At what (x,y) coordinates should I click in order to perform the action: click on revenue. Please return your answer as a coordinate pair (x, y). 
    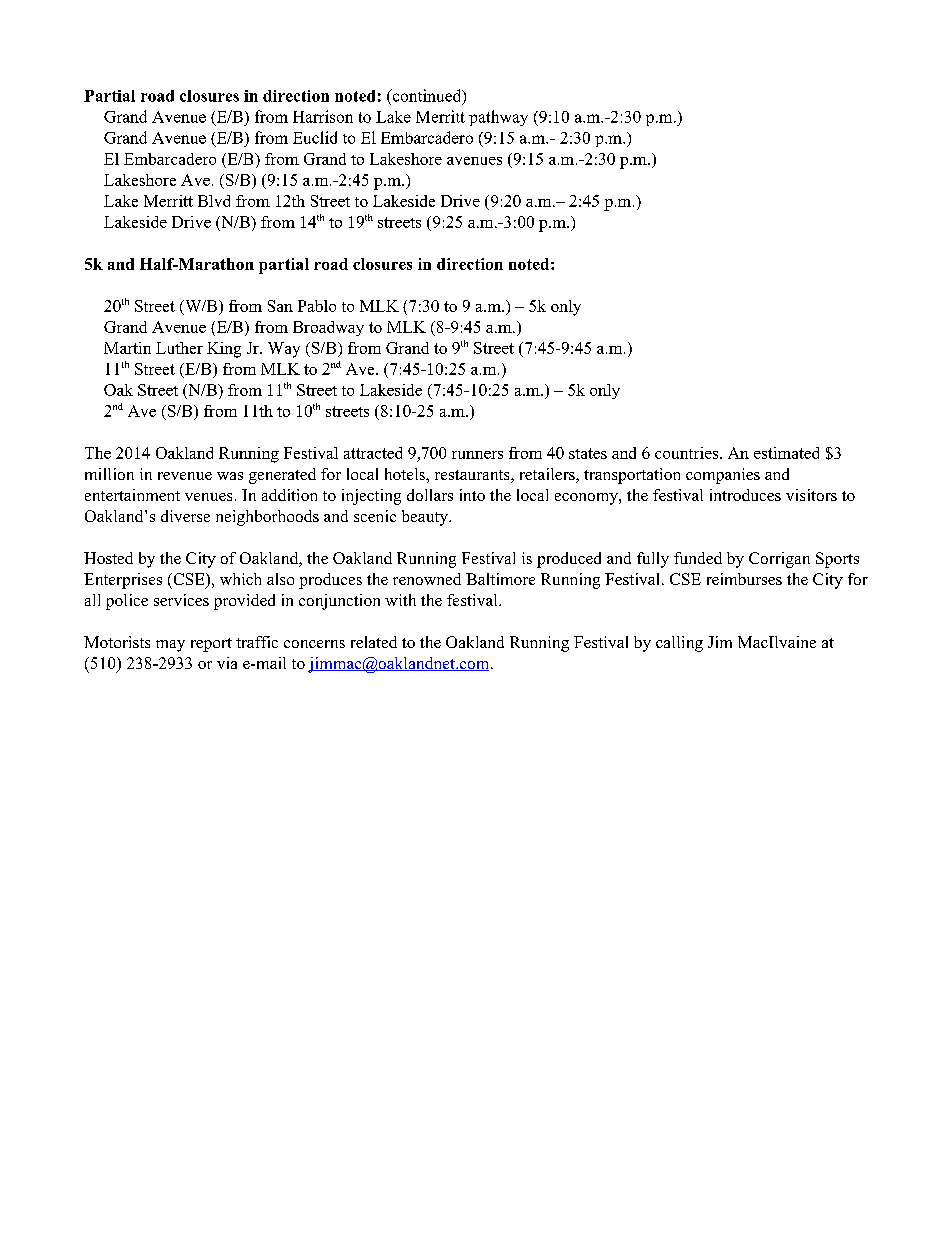
    Looking at the image, I should click on (185, 476).
